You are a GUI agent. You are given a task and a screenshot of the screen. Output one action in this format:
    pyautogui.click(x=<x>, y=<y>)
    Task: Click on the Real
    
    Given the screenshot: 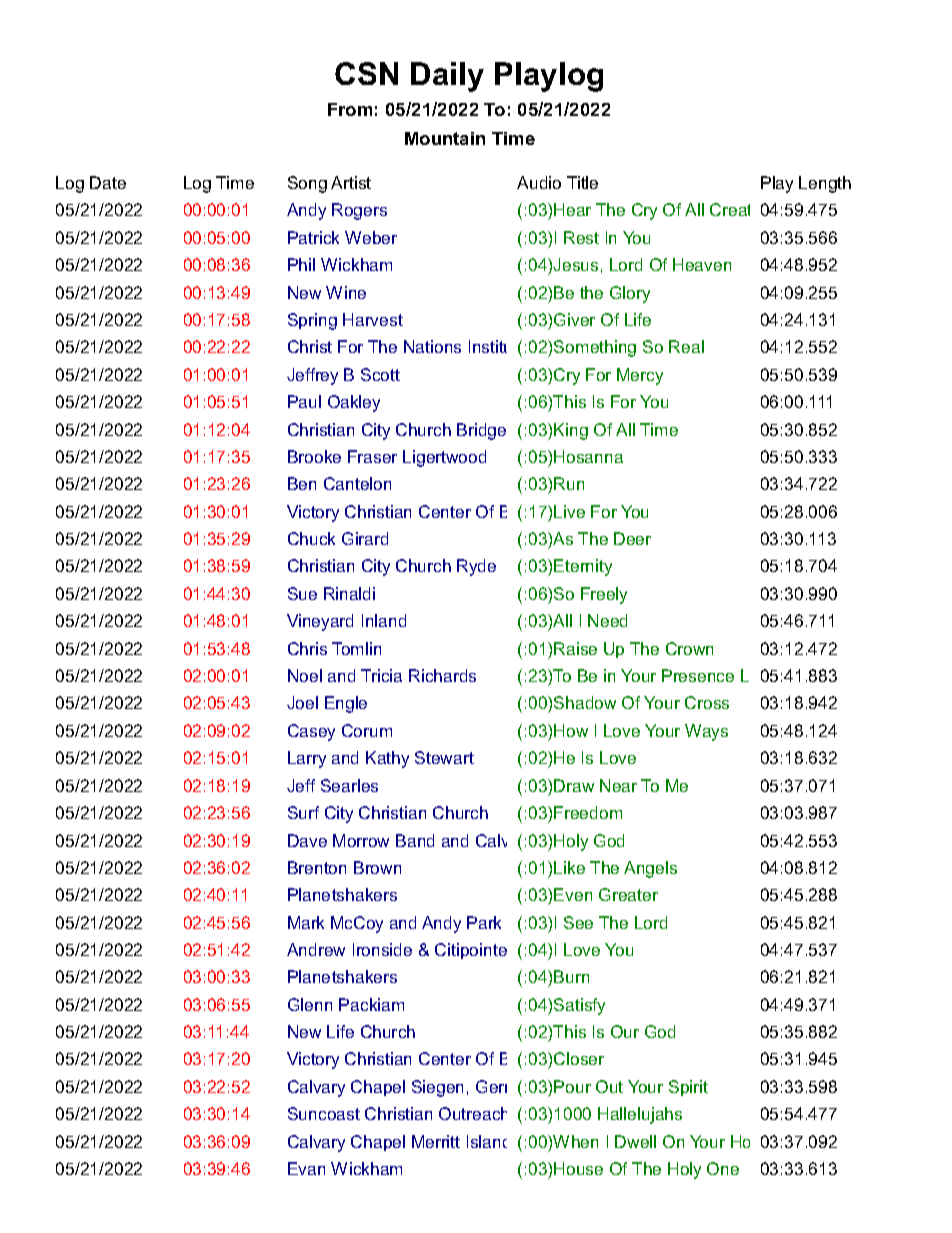 What is the action you would take?
    pyautogui.click(x=686, y=346)
